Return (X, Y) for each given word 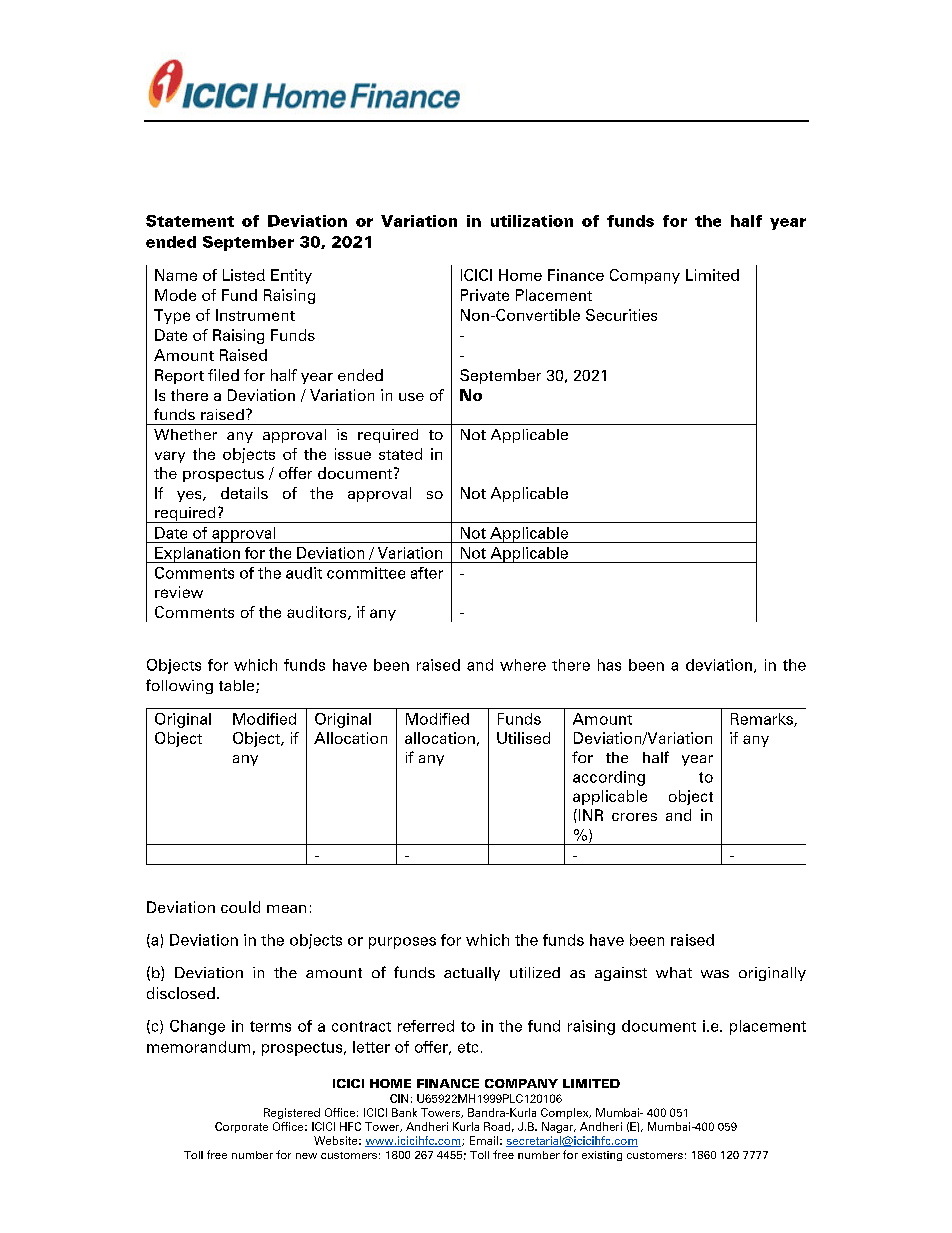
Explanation (197, 555)
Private (485, 295)
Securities (621, 315)
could (240, 907)
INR (589, 815)
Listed (244, 275)
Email (484, 1140)
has (609, 665)
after (427, 573)
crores (634, 817)
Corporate (241, 1127)
